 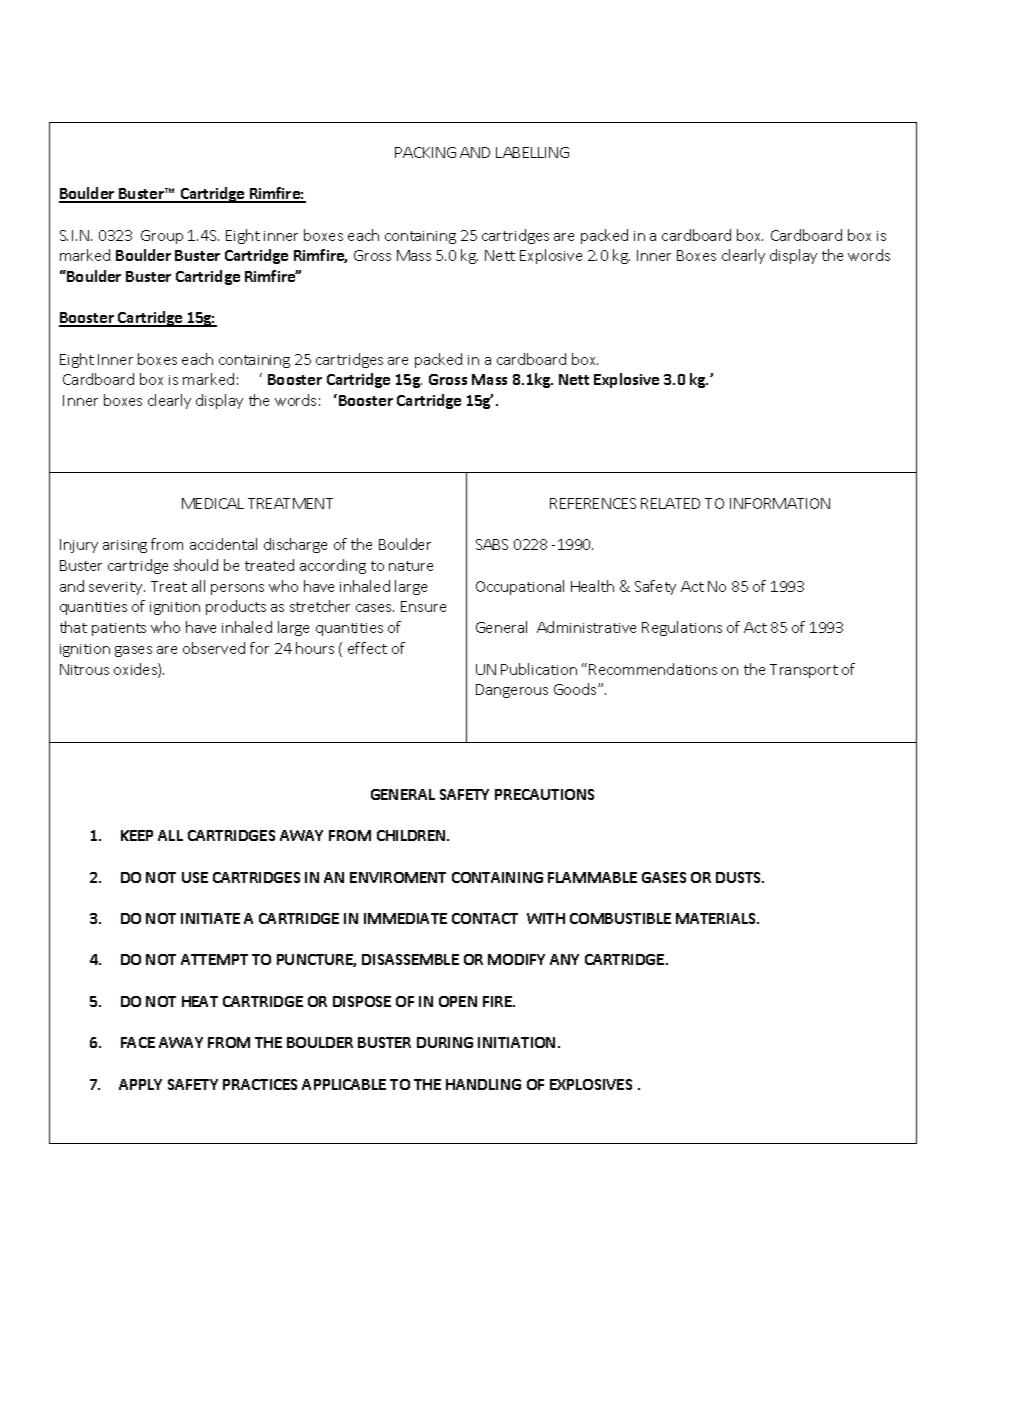 I want to click on INITIATION, so click(x=516, y=1042).
